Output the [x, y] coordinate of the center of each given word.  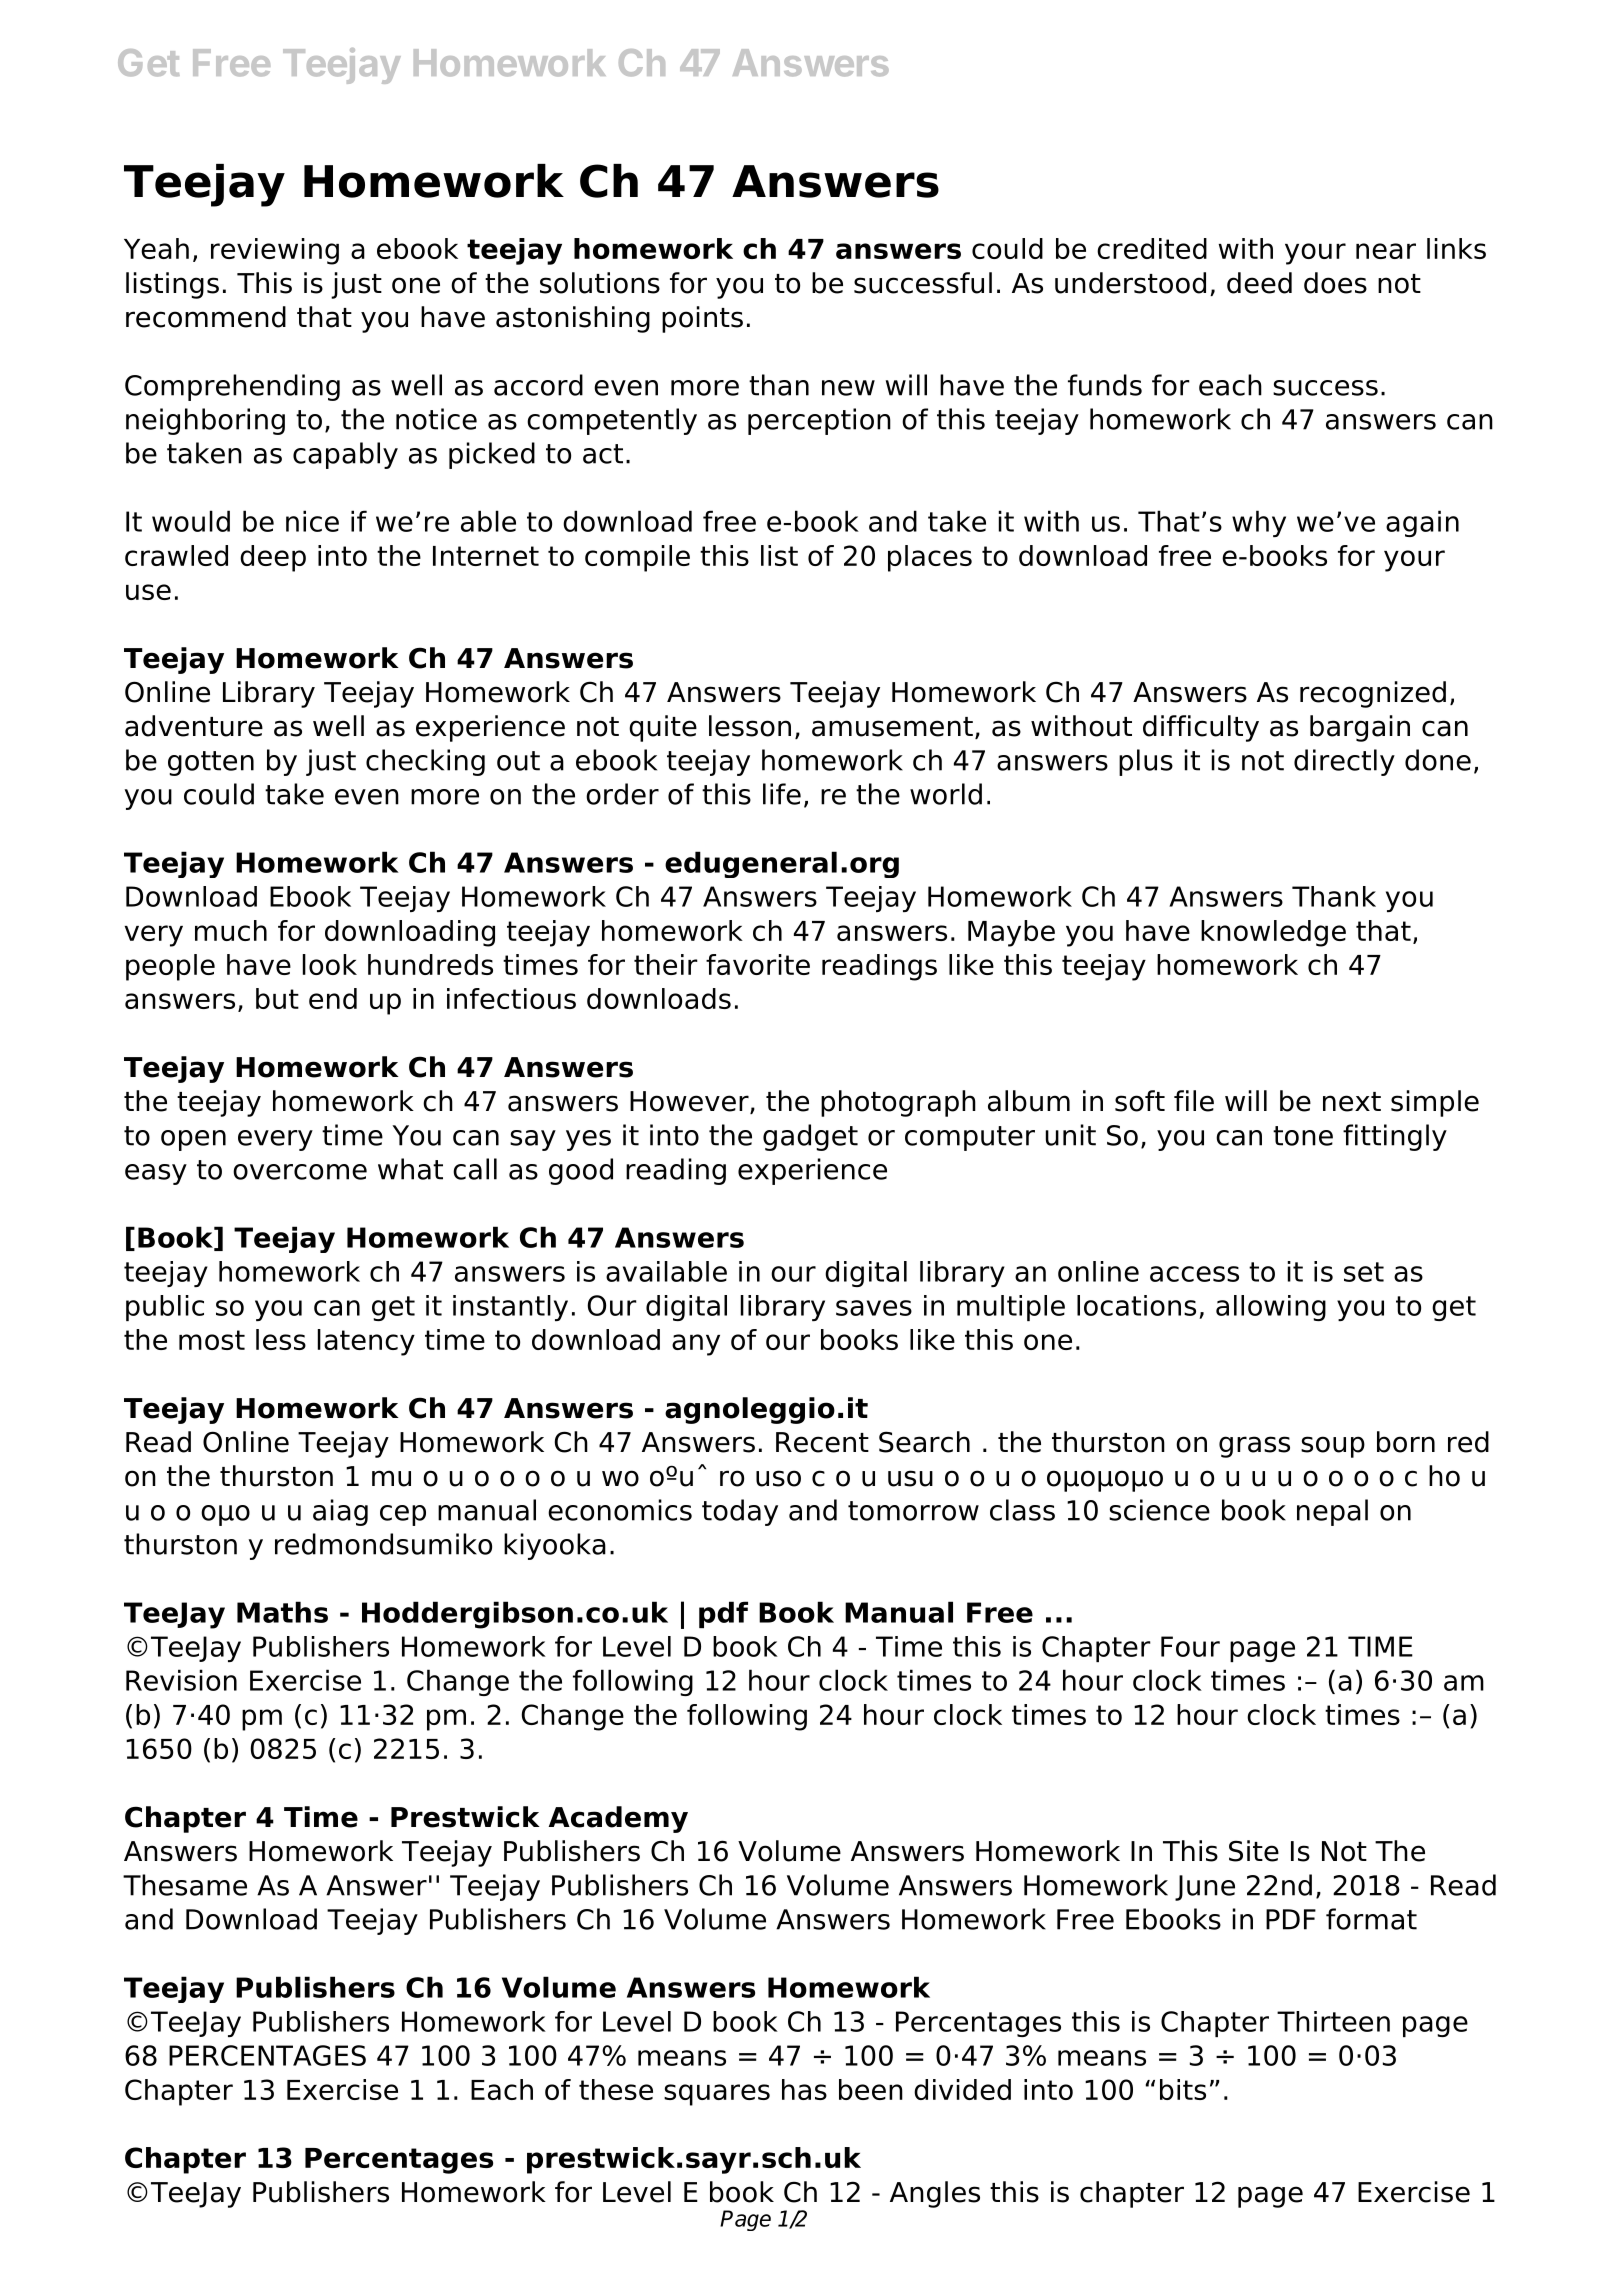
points [702, 319]
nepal [1332, 1512]
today [740, 1512]
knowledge [1273, 933]
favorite [758, 964]
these [616, 2089]
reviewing [275, 251]
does [1335, 283]
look [330, 964]
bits [1183, 2089]
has [804, 2089]
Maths [282, 1612]
